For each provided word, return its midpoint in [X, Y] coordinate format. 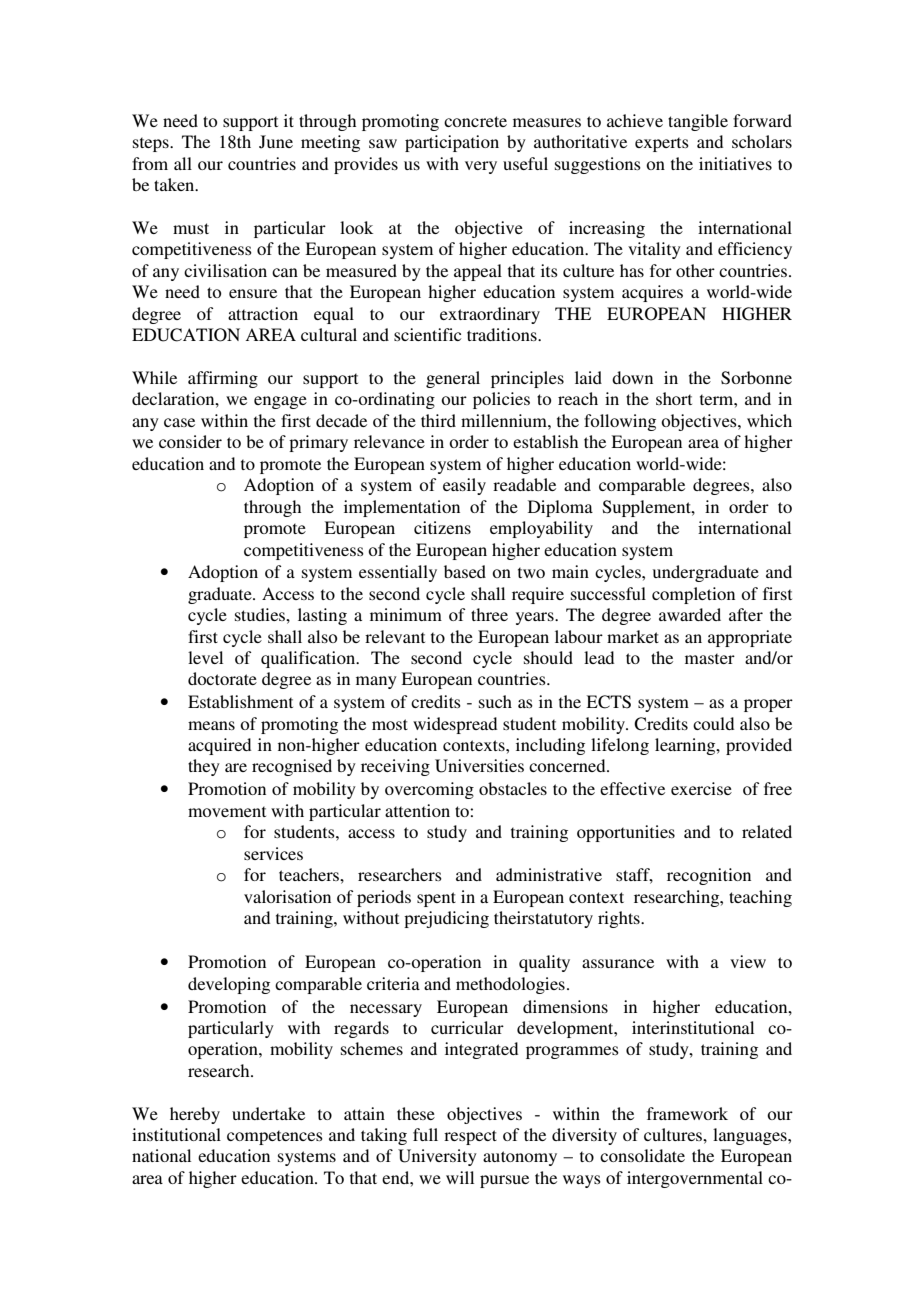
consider [190, 441]
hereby [195, 1115]
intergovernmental [695, 1179]
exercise [701, 788]
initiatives [735, 163]
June [276, 142]
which [769, 420]
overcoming [429, 790]
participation [452, 143]
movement [227, 811]
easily [464, 486]
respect [470, 1137]
